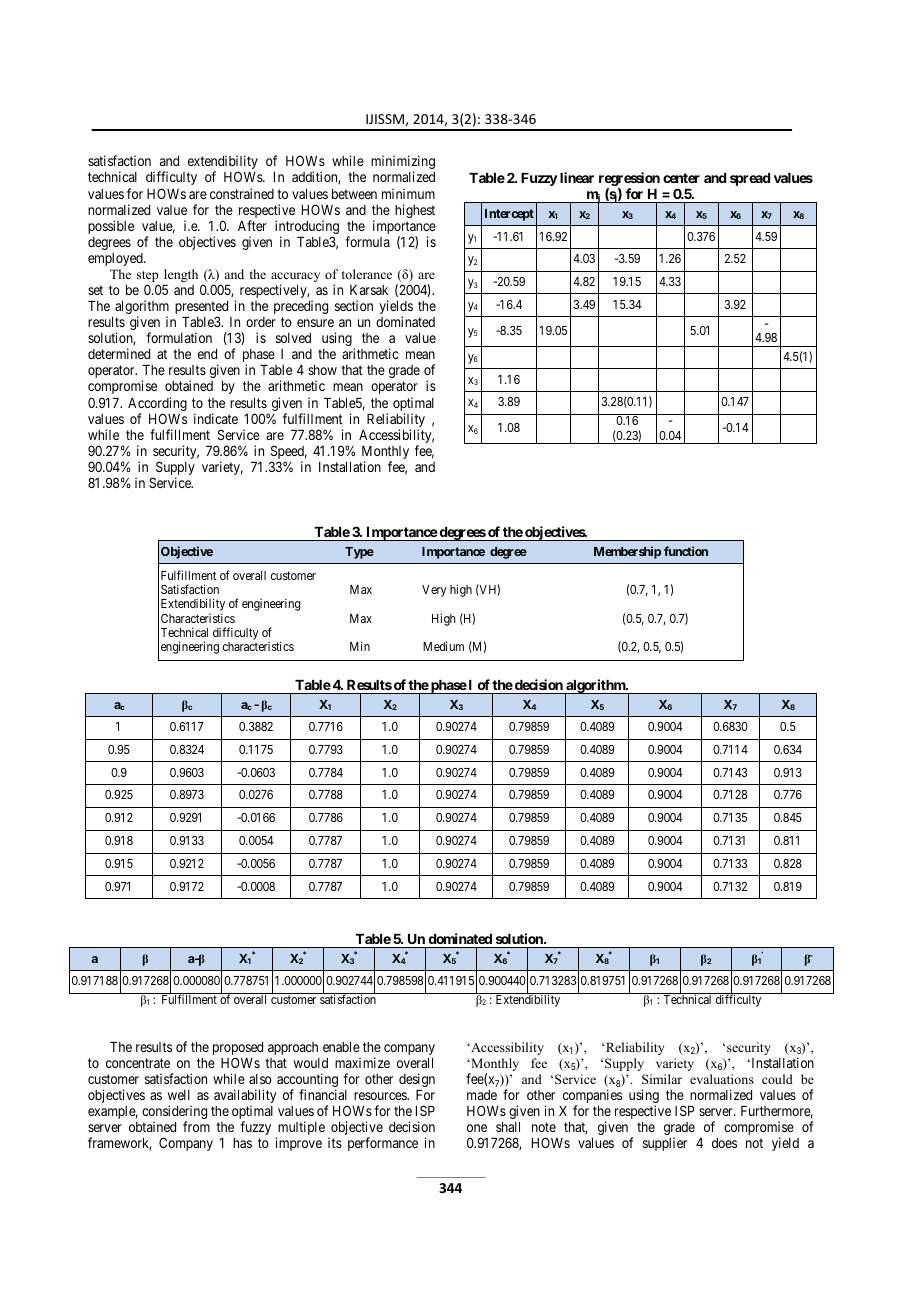  What do you see at coordinates (434, 591) in the image?
I see `Very` at bounding box center [434, 591].
